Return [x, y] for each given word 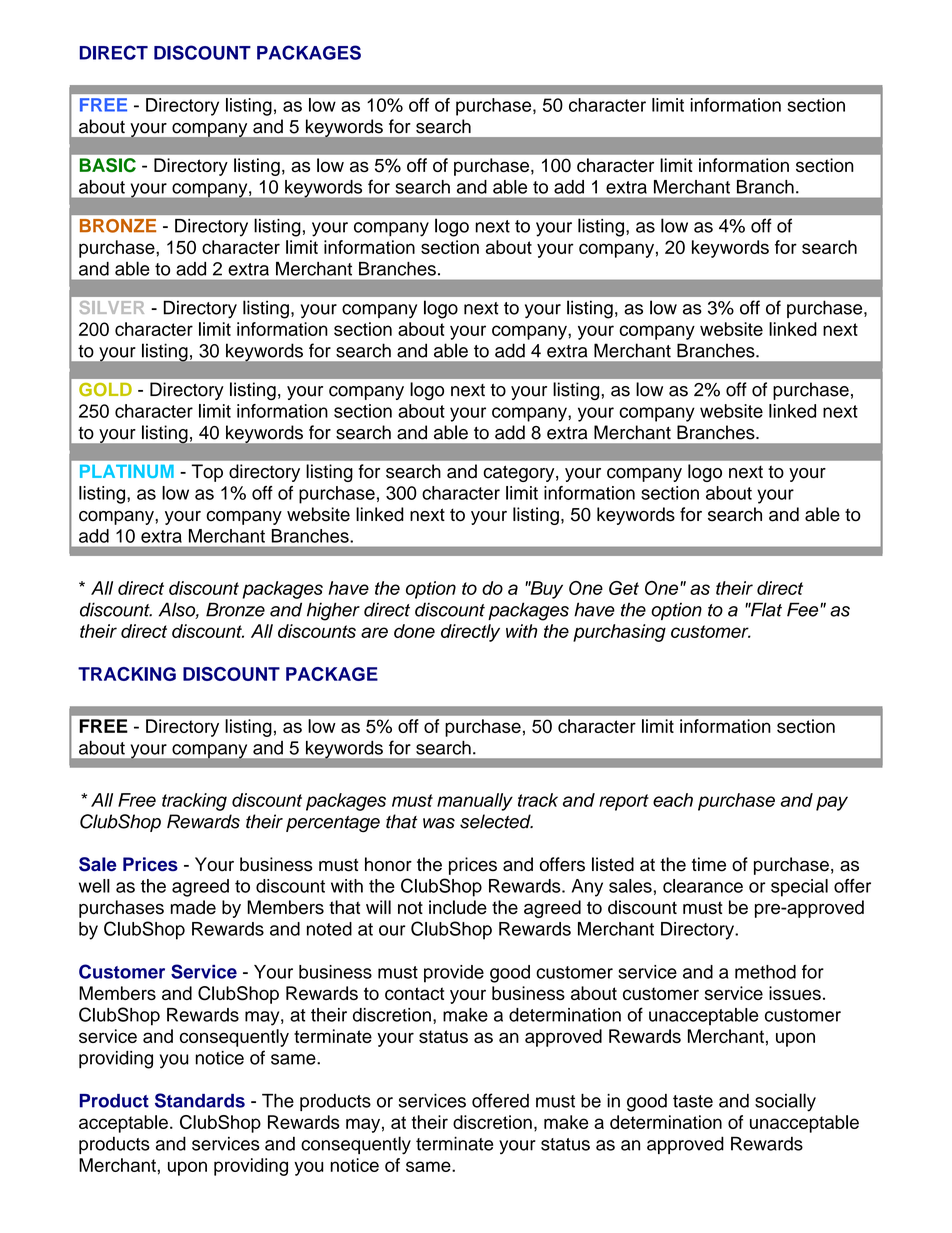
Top [207, 473]
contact [414, 993]
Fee [802, 609]
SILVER [112, 307]
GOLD [105, 389]
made [193, 907]
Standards [200, 1100]
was [439, 823]
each [673, 800]
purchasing [619, 633]
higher [333, 611]
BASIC [108, 165]
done [414, 631]
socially [785, 1102]
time [709, 864]
